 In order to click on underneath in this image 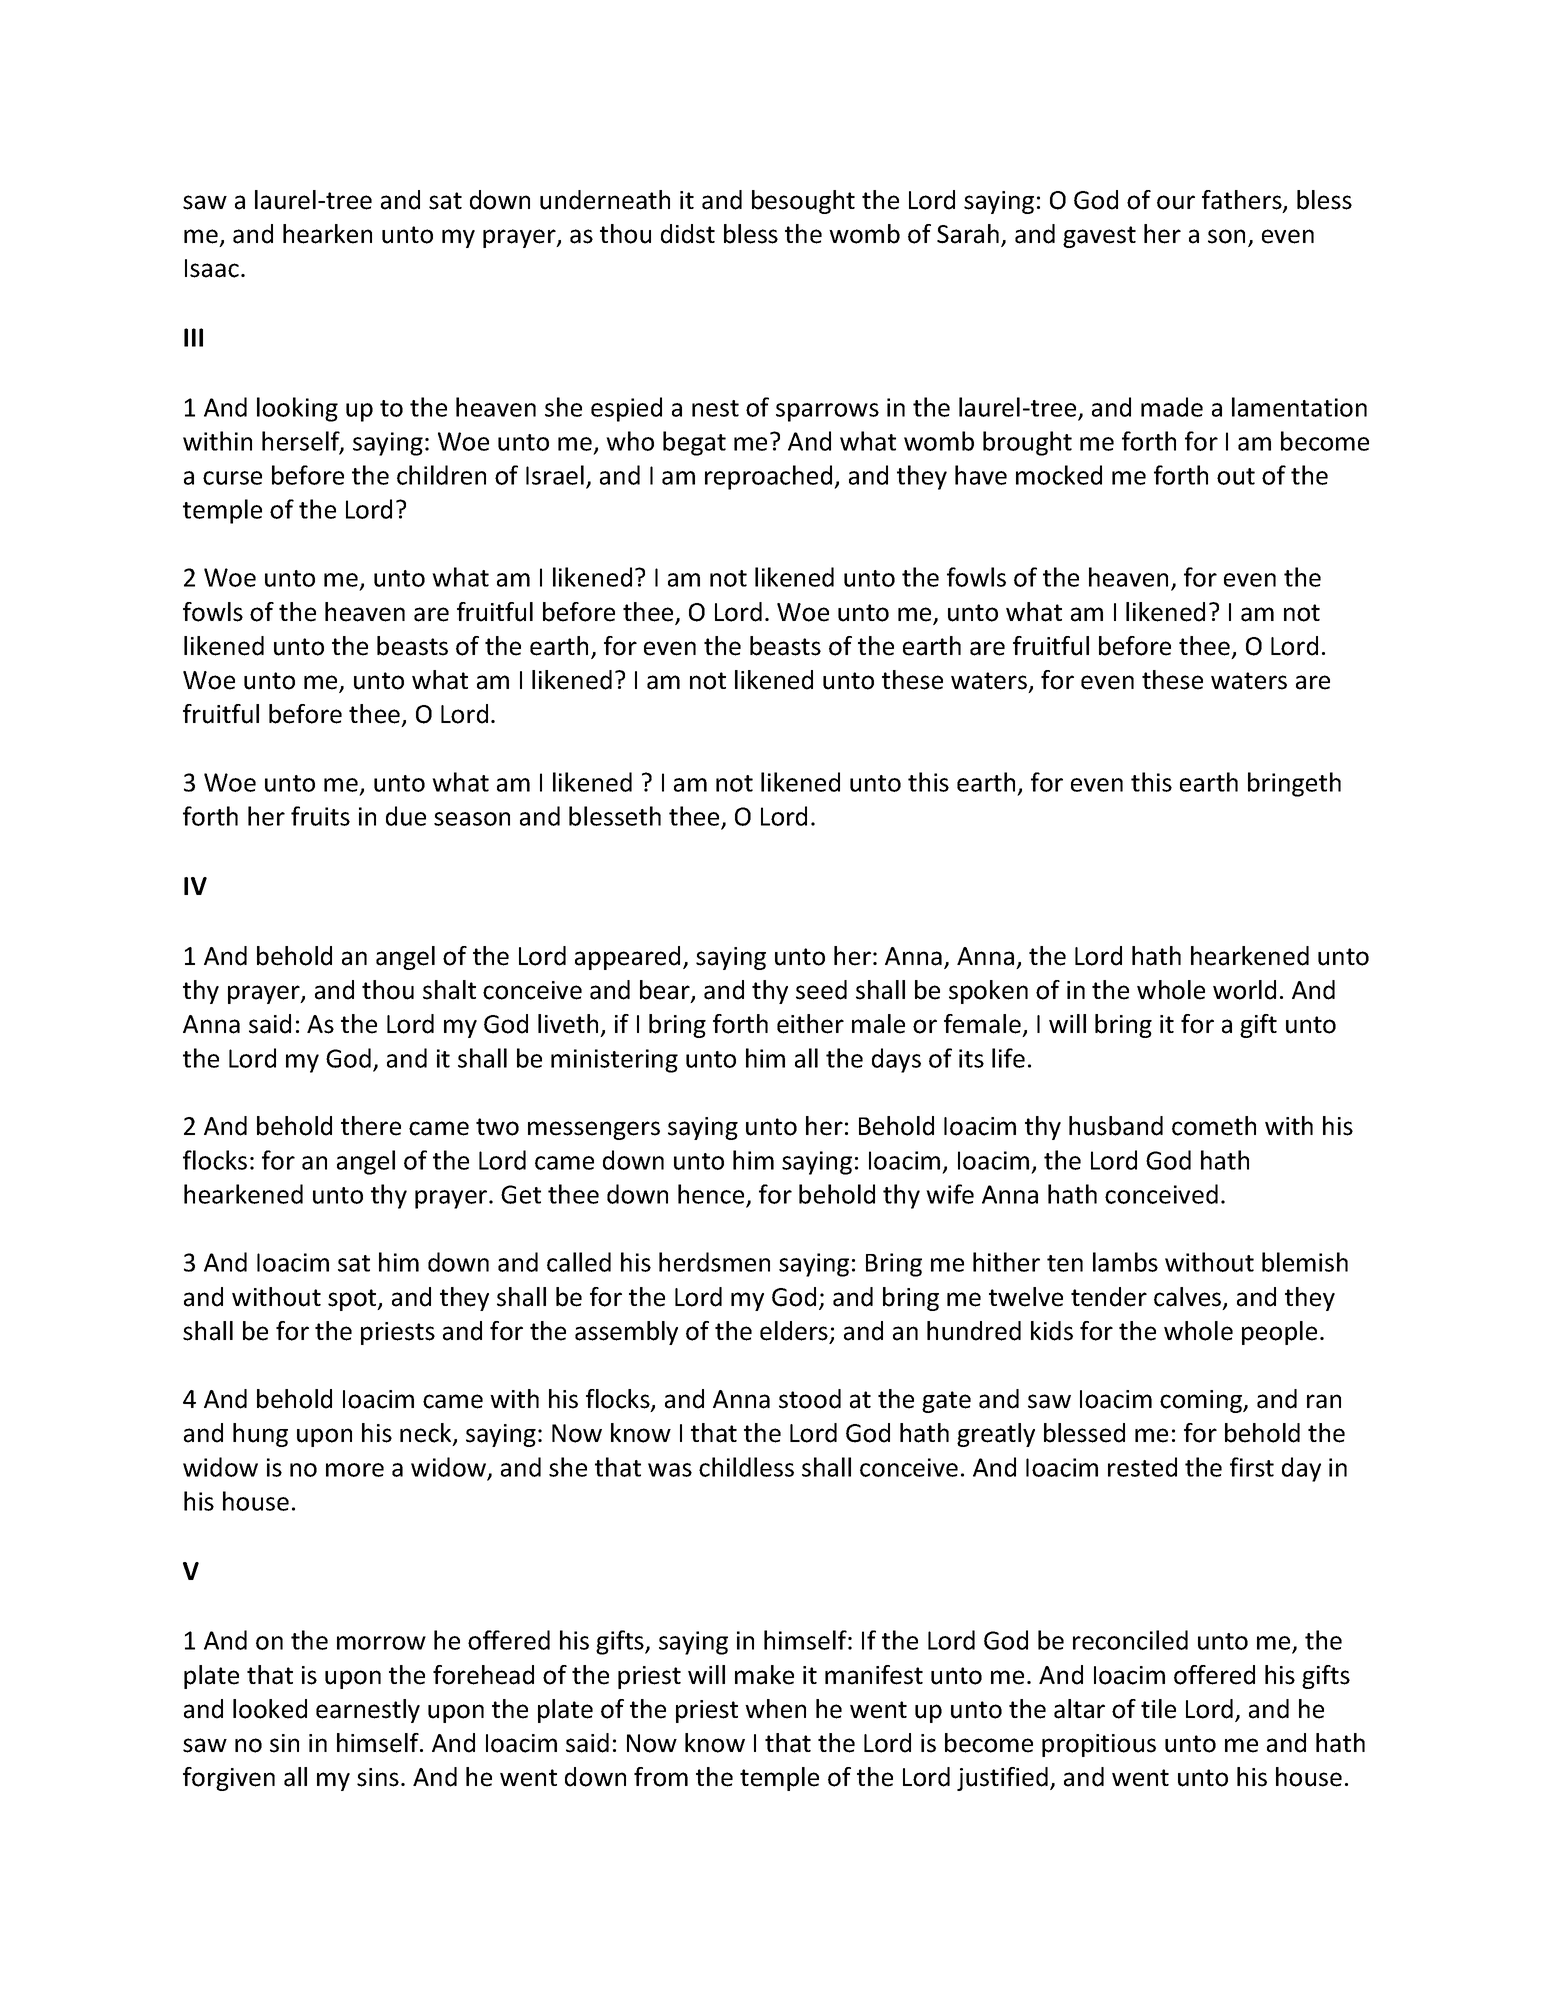, I will do `click(605, 200)`.
